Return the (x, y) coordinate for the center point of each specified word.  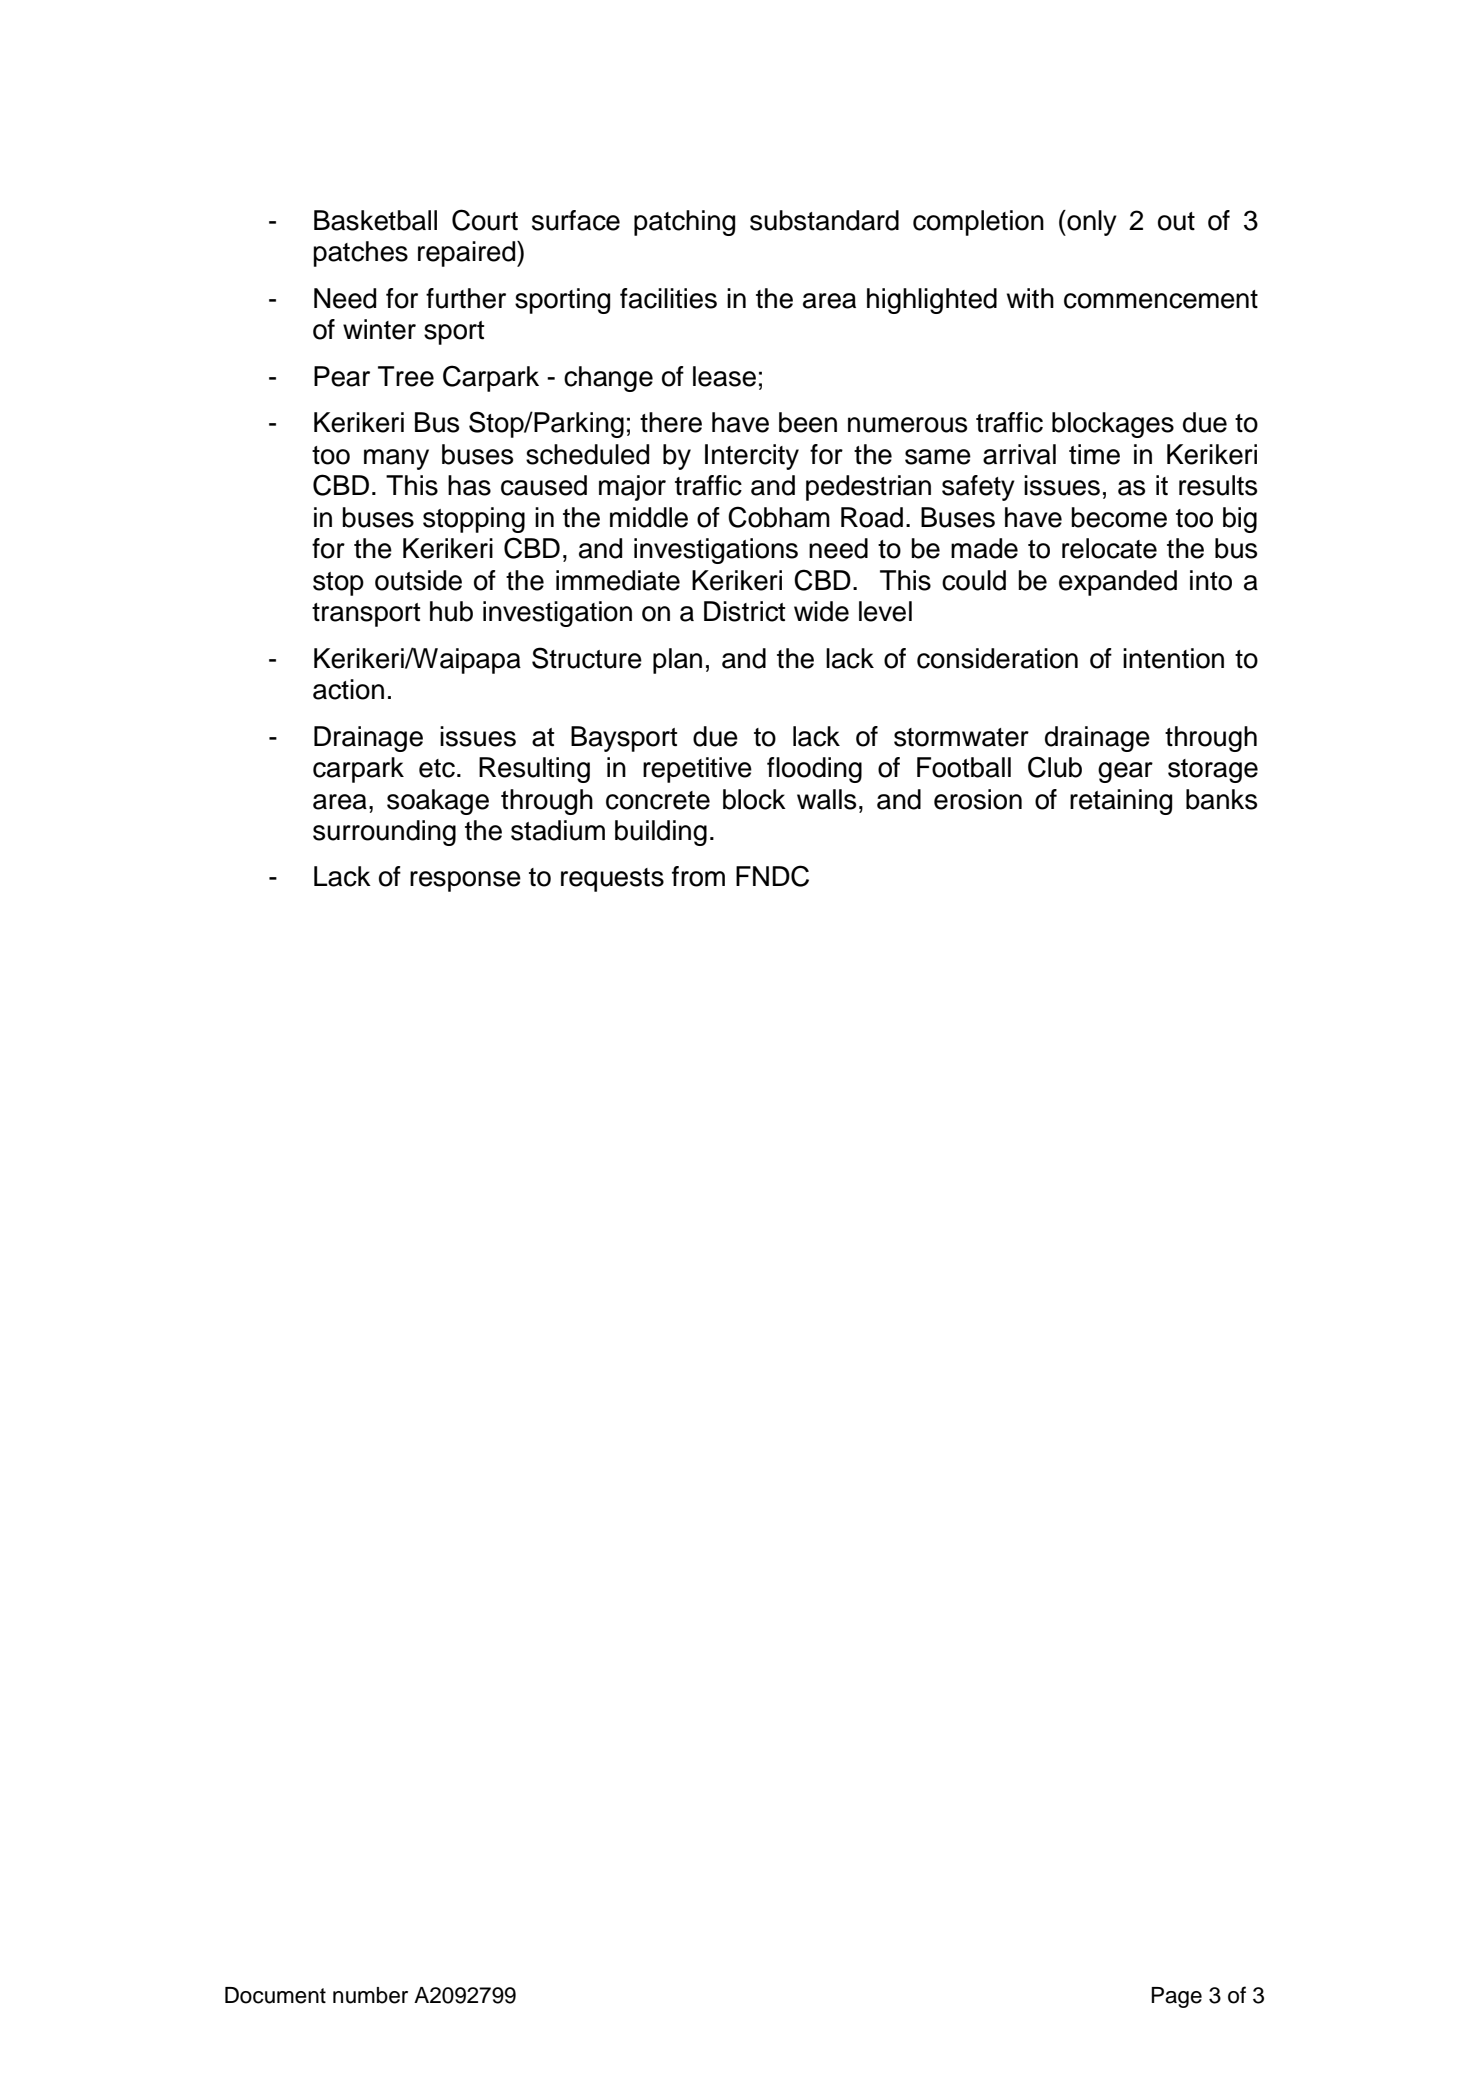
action (348, 689)
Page (1176, 1997)
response (465, 881)
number (370, 1995)
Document (275, 1995)
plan (677, 661)
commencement (1161, 299)
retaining (1121, 802)
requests (612, 880)
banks (1221, 799)
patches (360, 254)
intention (1173, 658)
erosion (978, 799)
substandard (824, 220)
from (698, 876)
